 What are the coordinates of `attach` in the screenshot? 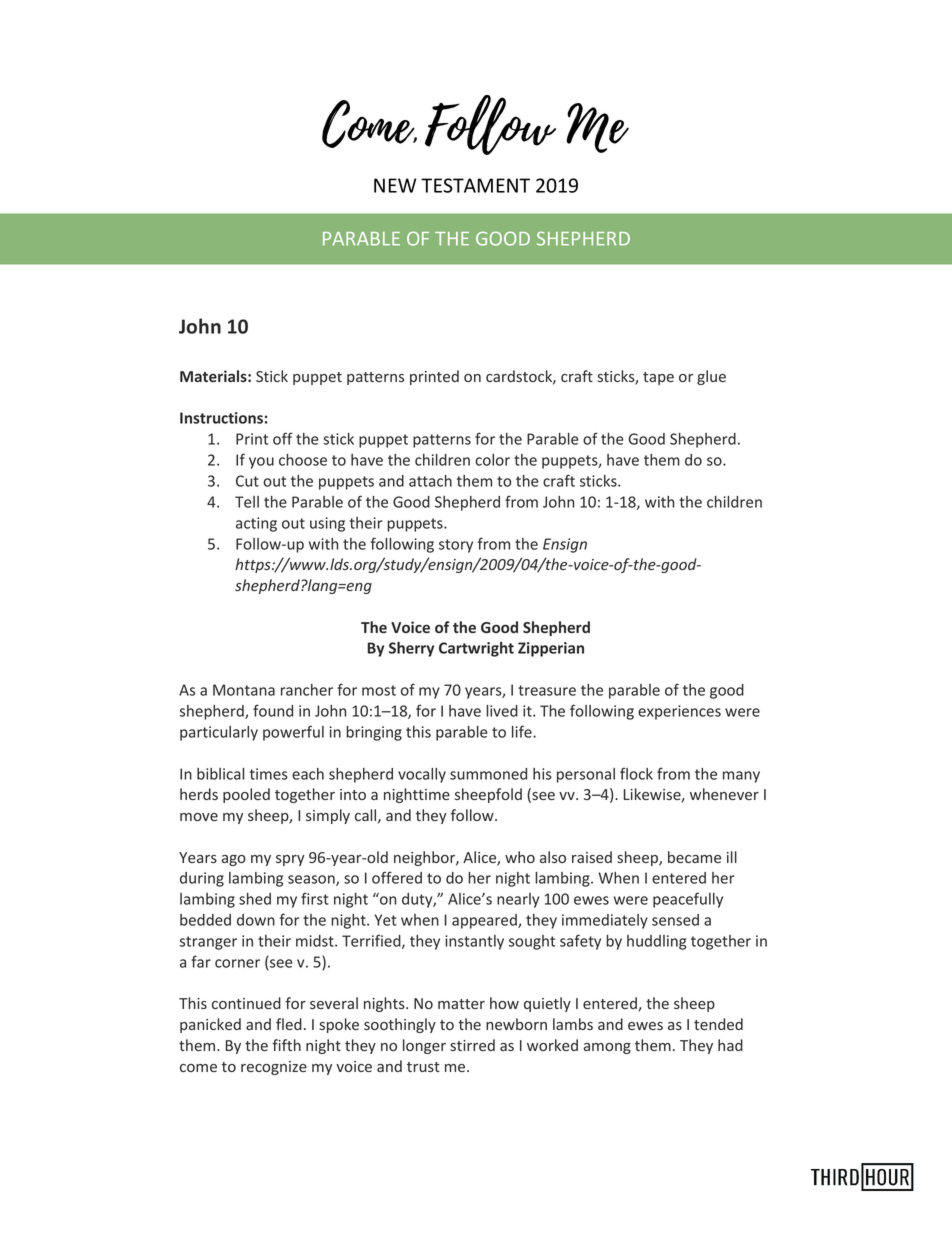 It's located at (430, 481).
